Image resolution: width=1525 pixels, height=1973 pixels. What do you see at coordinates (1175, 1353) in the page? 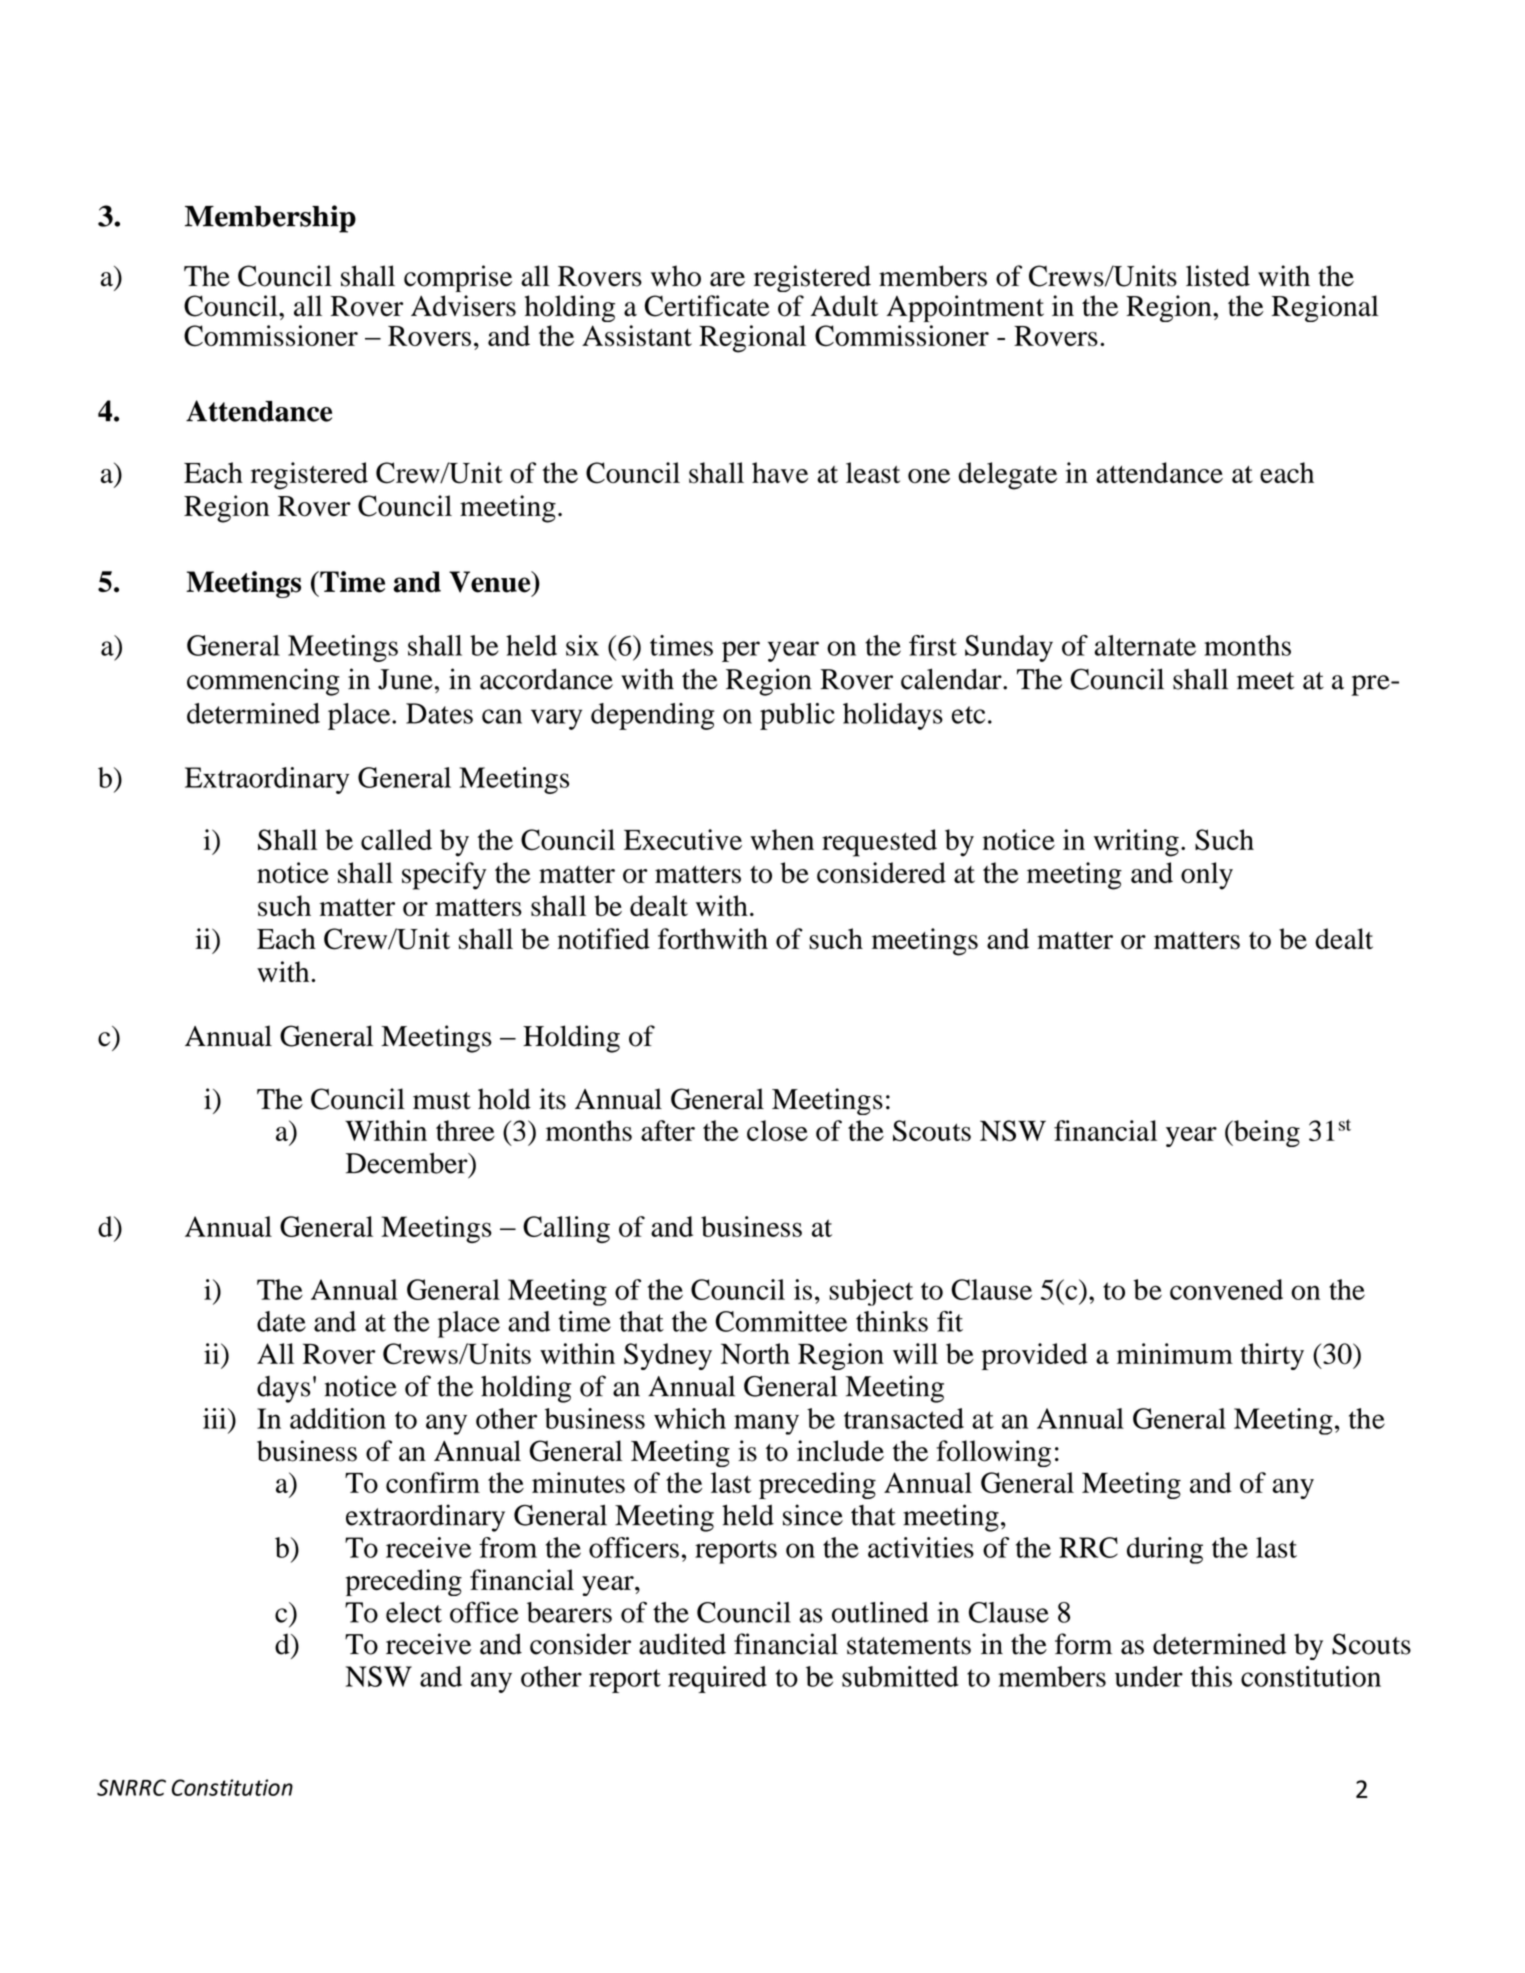
I see `minimum` at bounding box center [1175, 1353].
